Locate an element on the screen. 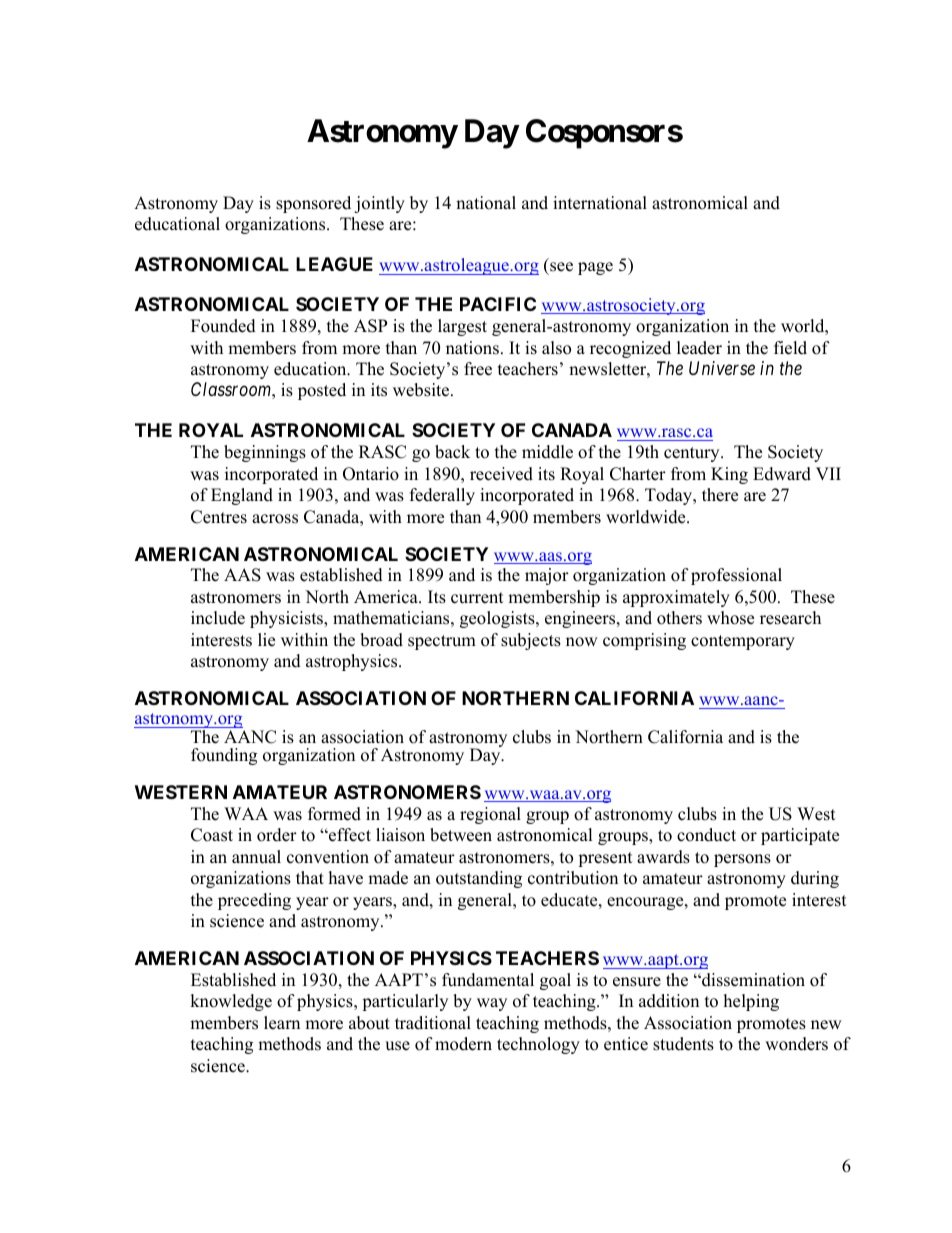 The width and height of the screenshot is (952, 1233). sponsored is located at coordinates (313, 204).
